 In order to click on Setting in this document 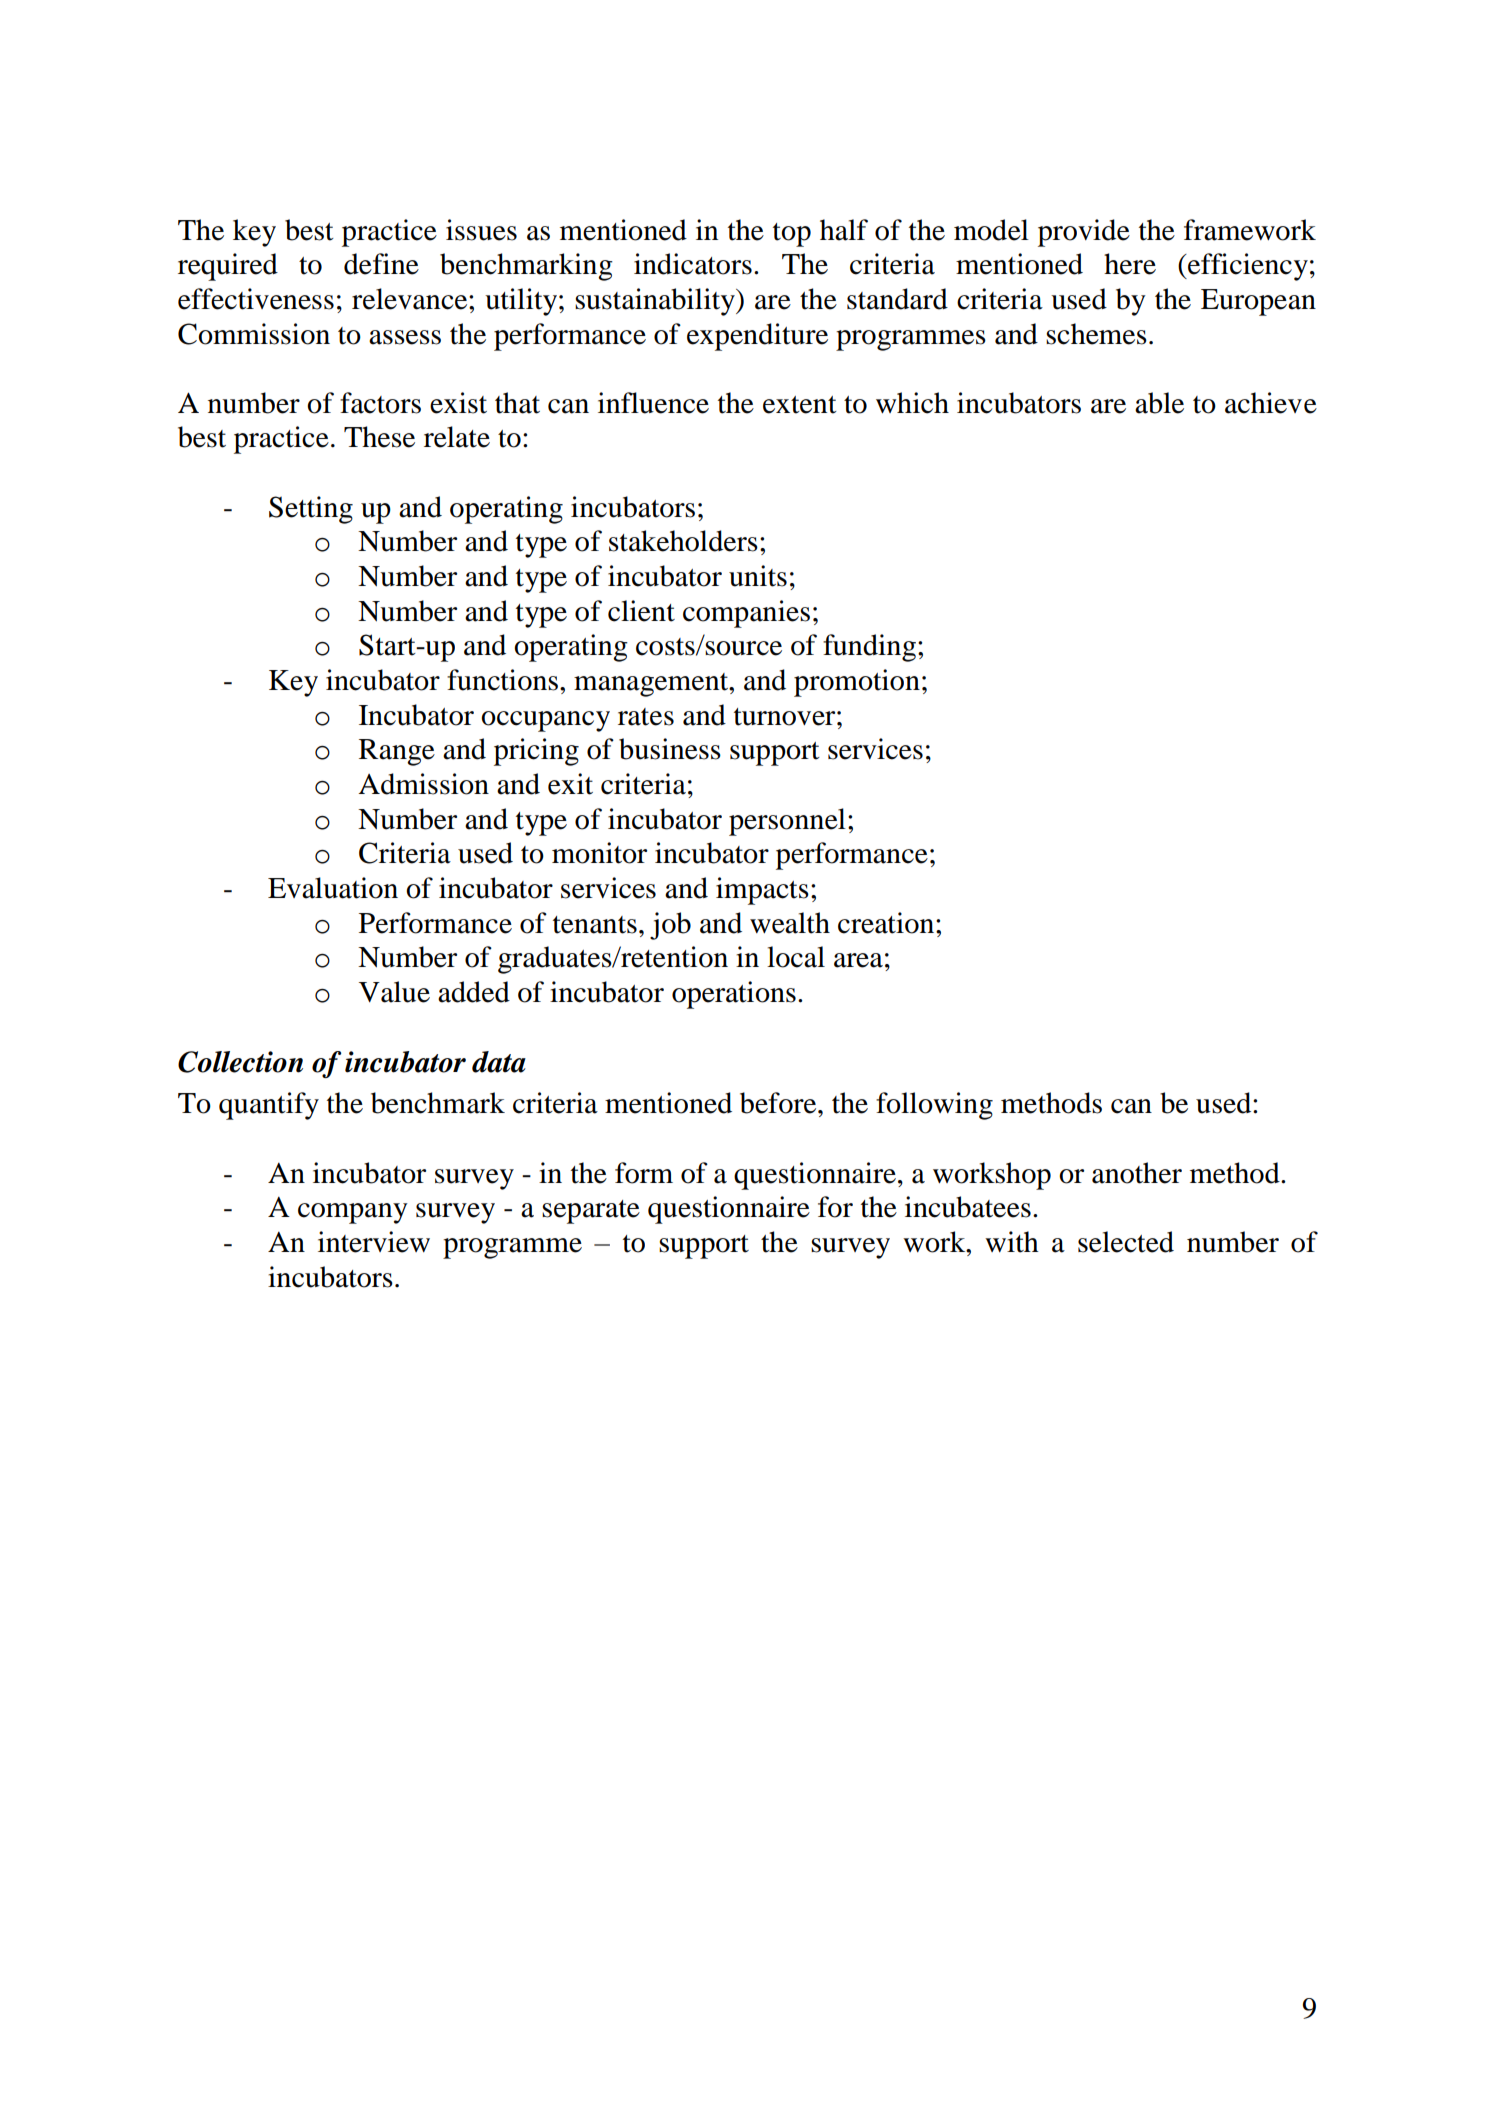, I will do `click(311, 510)`.
